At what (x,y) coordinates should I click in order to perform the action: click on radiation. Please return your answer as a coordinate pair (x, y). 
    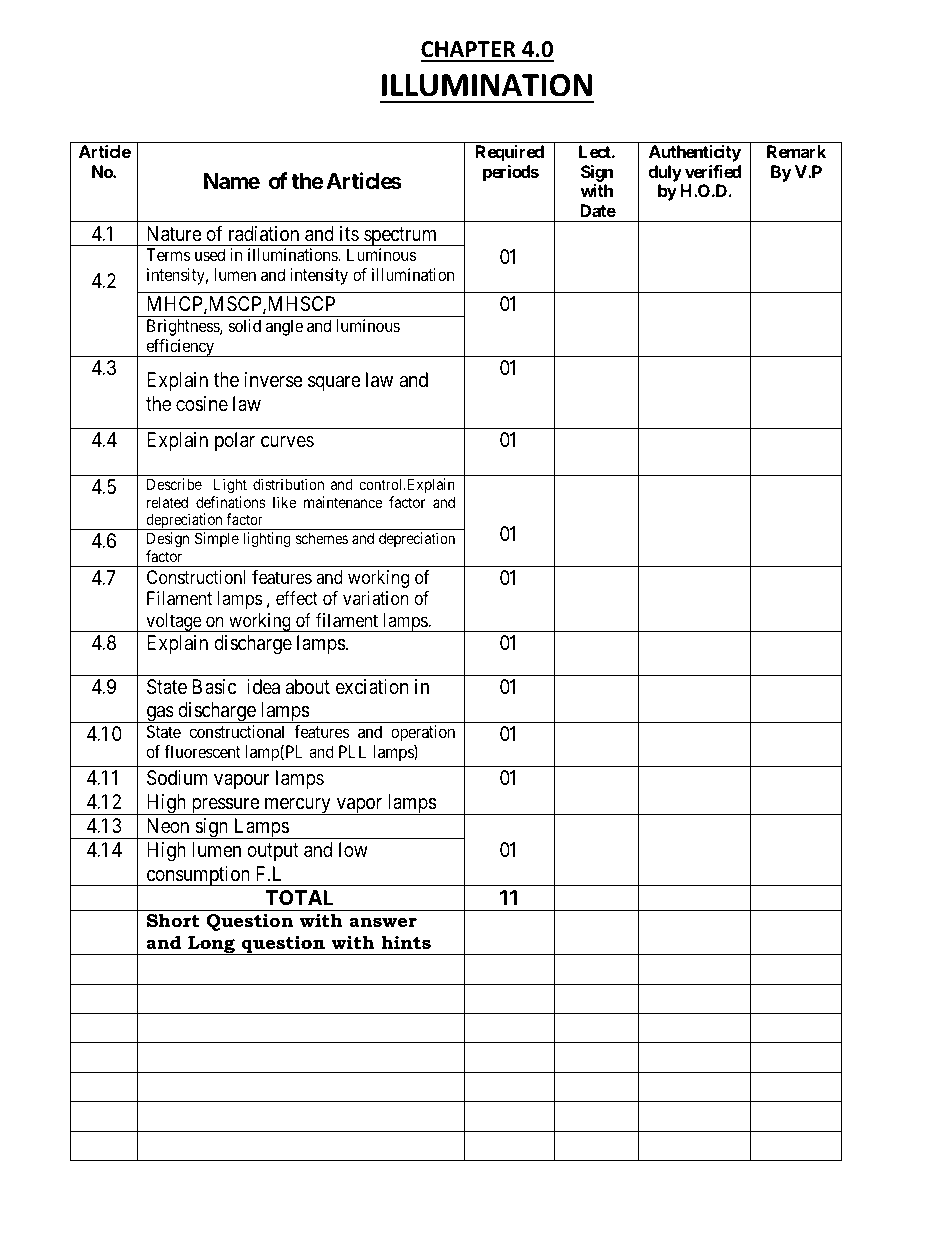
    Looking at the image, I should click on (264, 234).
